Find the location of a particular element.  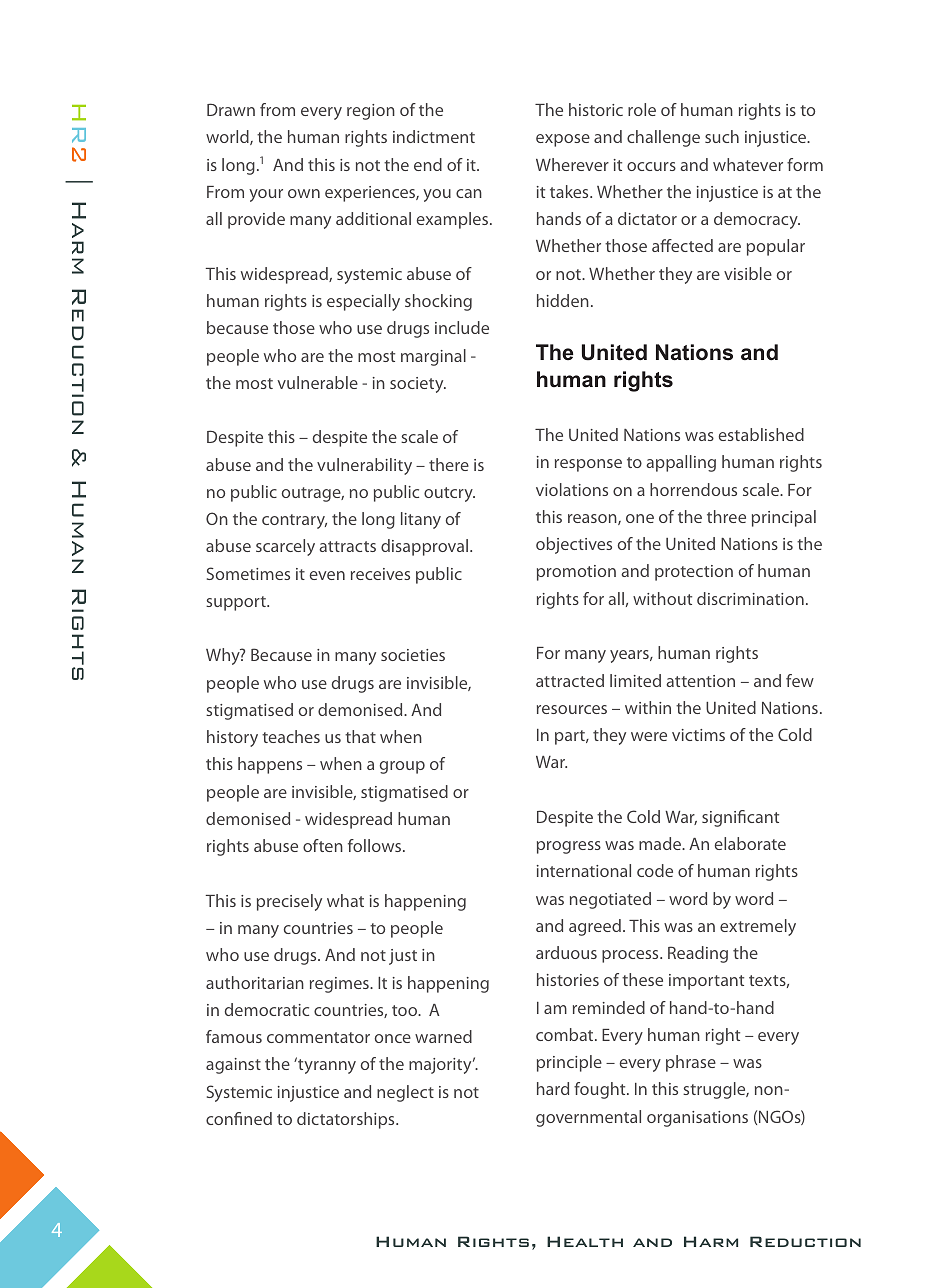

violations is located at coordinates (572, 489).
